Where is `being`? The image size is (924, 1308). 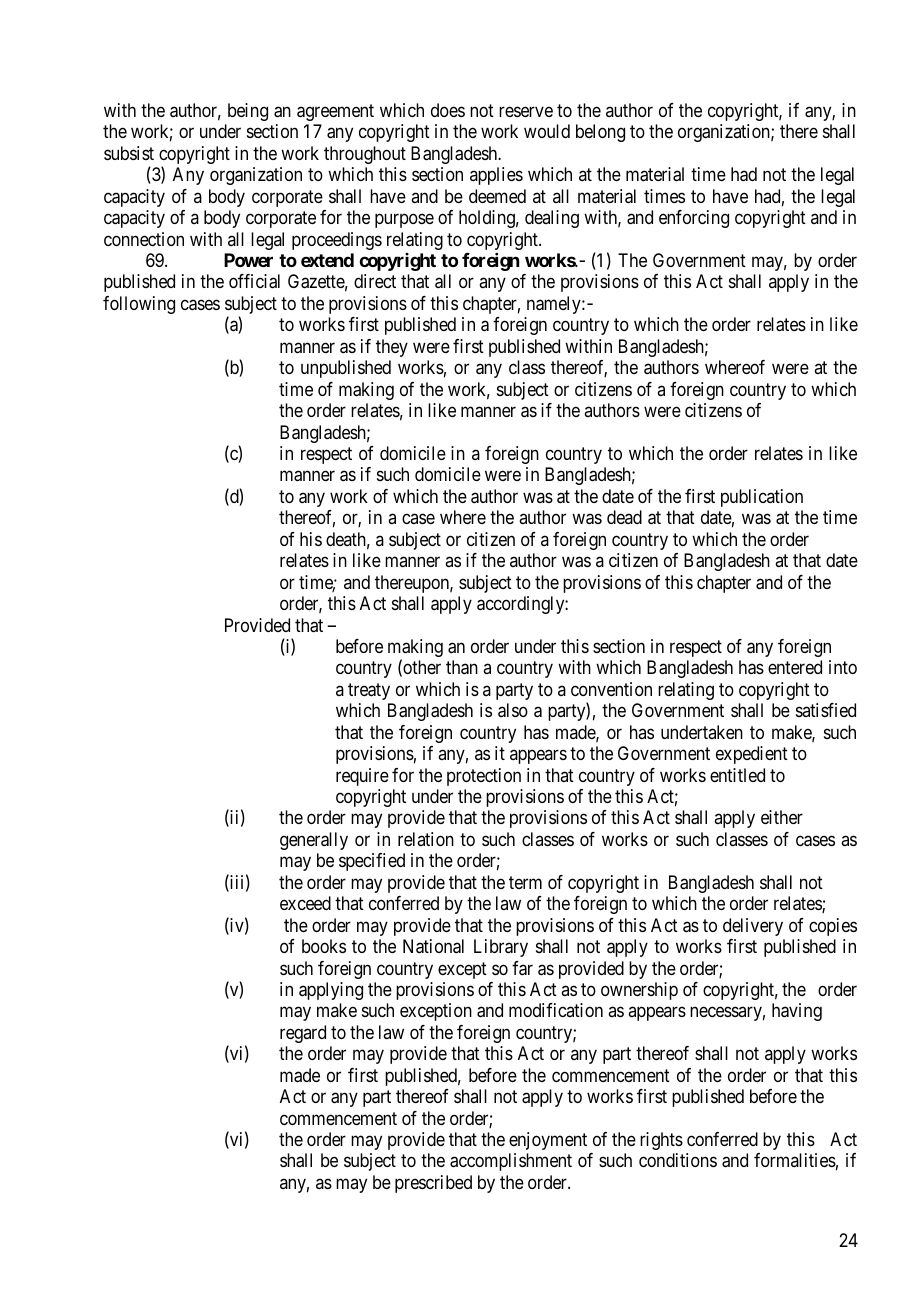
being is located at coordinates (248, 112).
